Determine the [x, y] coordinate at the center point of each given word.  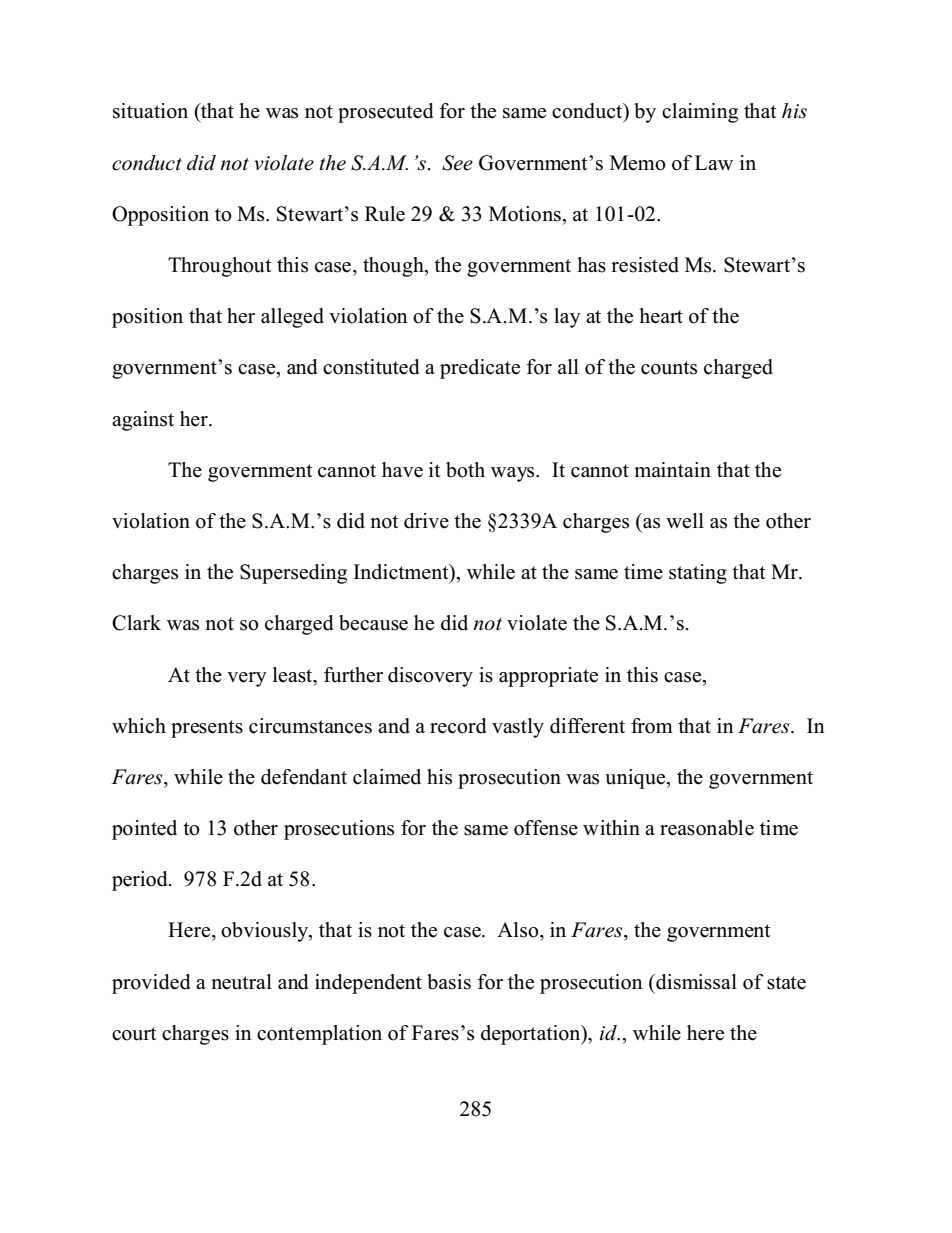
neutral [241, 982]
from [652, 726]
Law [714, 162]
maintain [672, 469]
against [143, 421]
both [465, 470]
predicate [480, 369]
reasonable [707, 828]
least [294, 675]
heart [661, 316]
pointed [144, 830]
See [457, 163]
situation [150, 111]
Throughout [220, 267]
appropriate [548, 677]
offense [546, 828]
